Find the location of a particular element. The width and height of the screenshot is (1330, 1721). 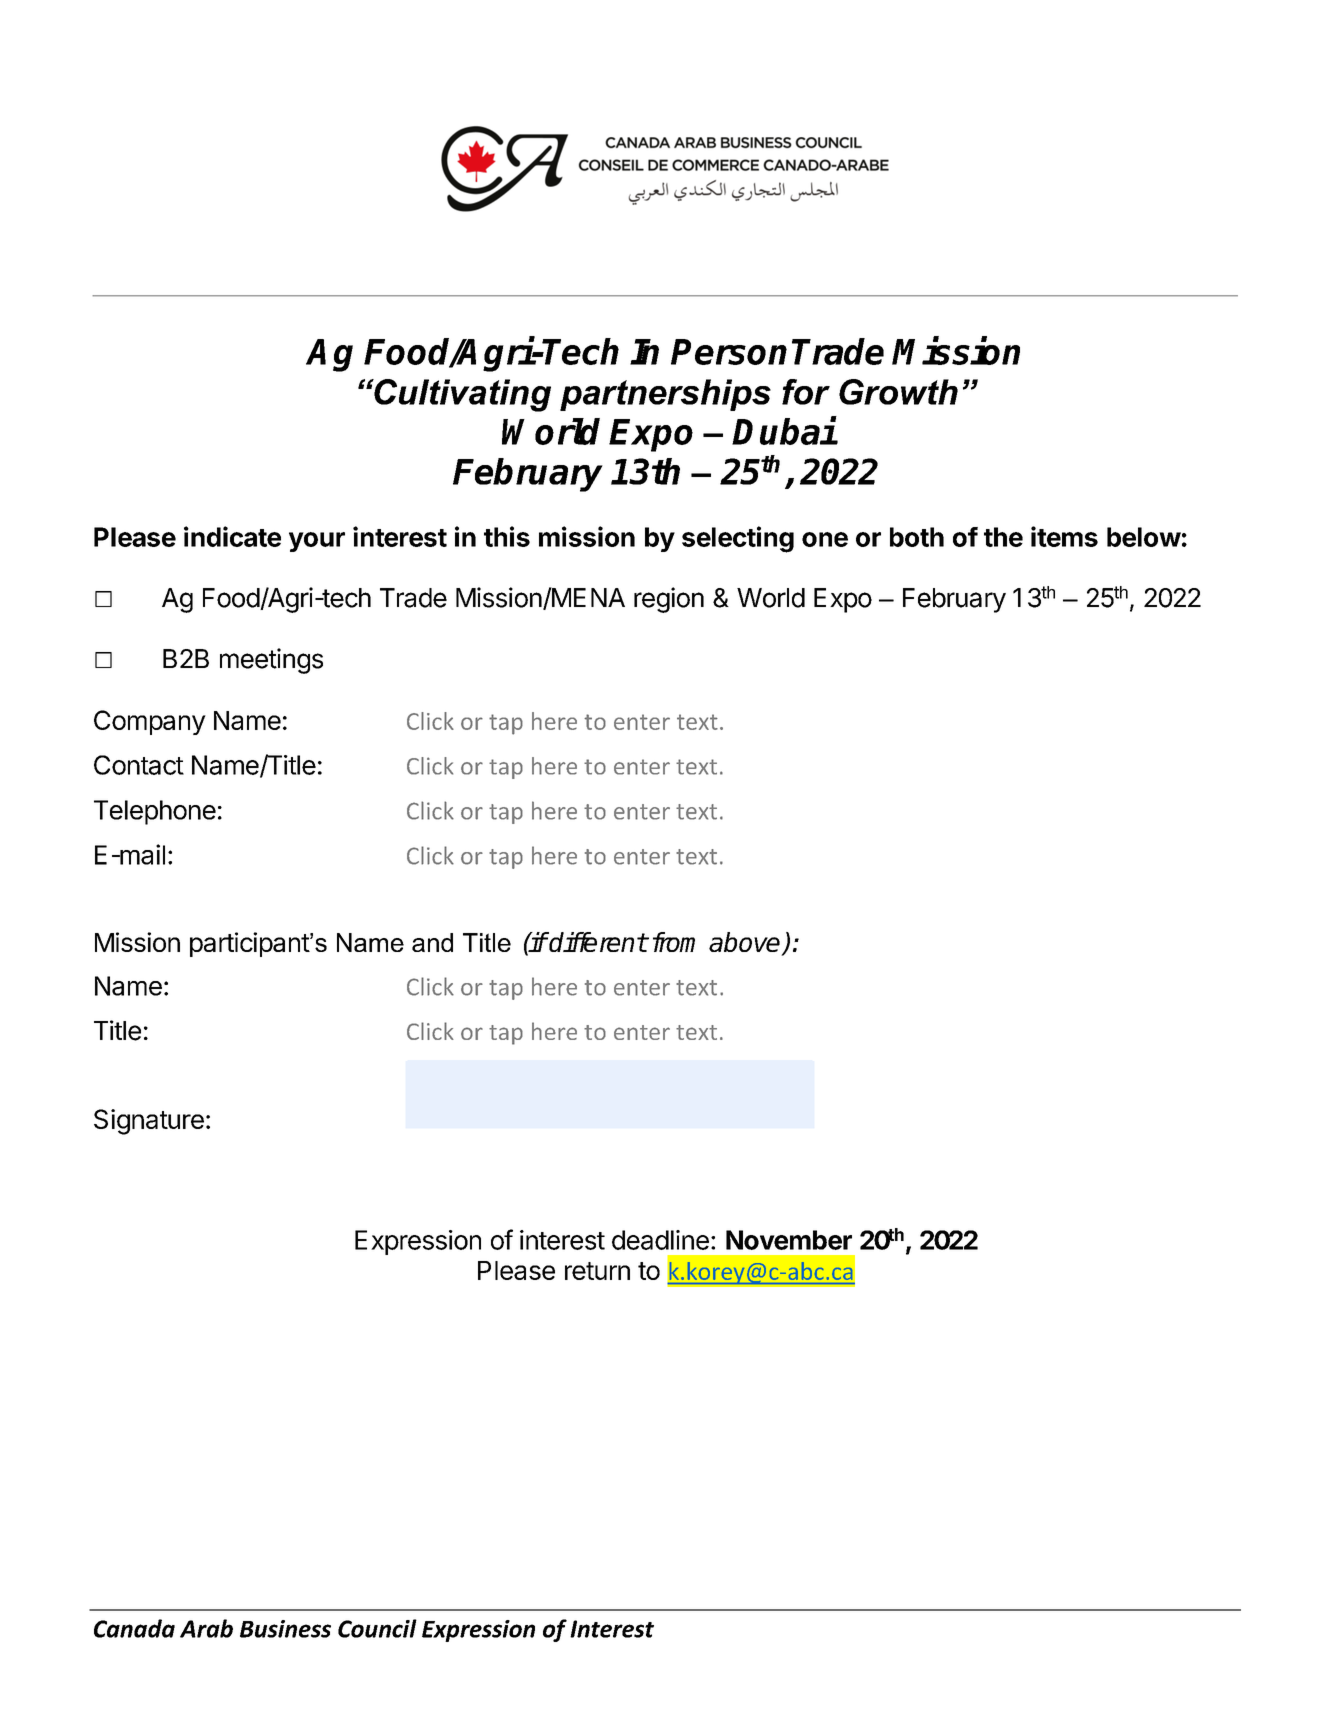

Growth is located at coordinates (898, 392).
